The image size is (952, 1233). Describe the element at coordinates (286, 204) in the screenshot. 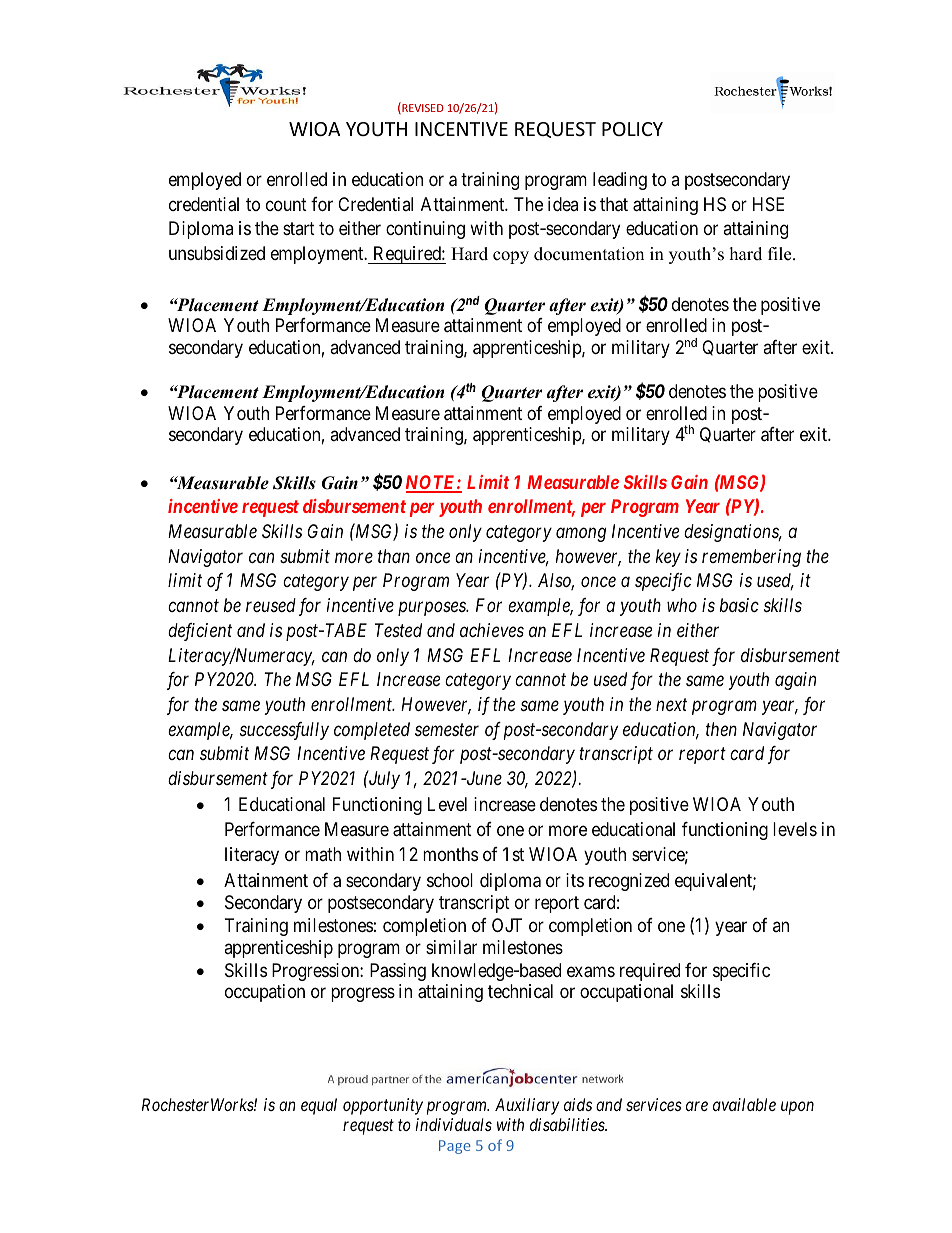

I see `count` at that location.
